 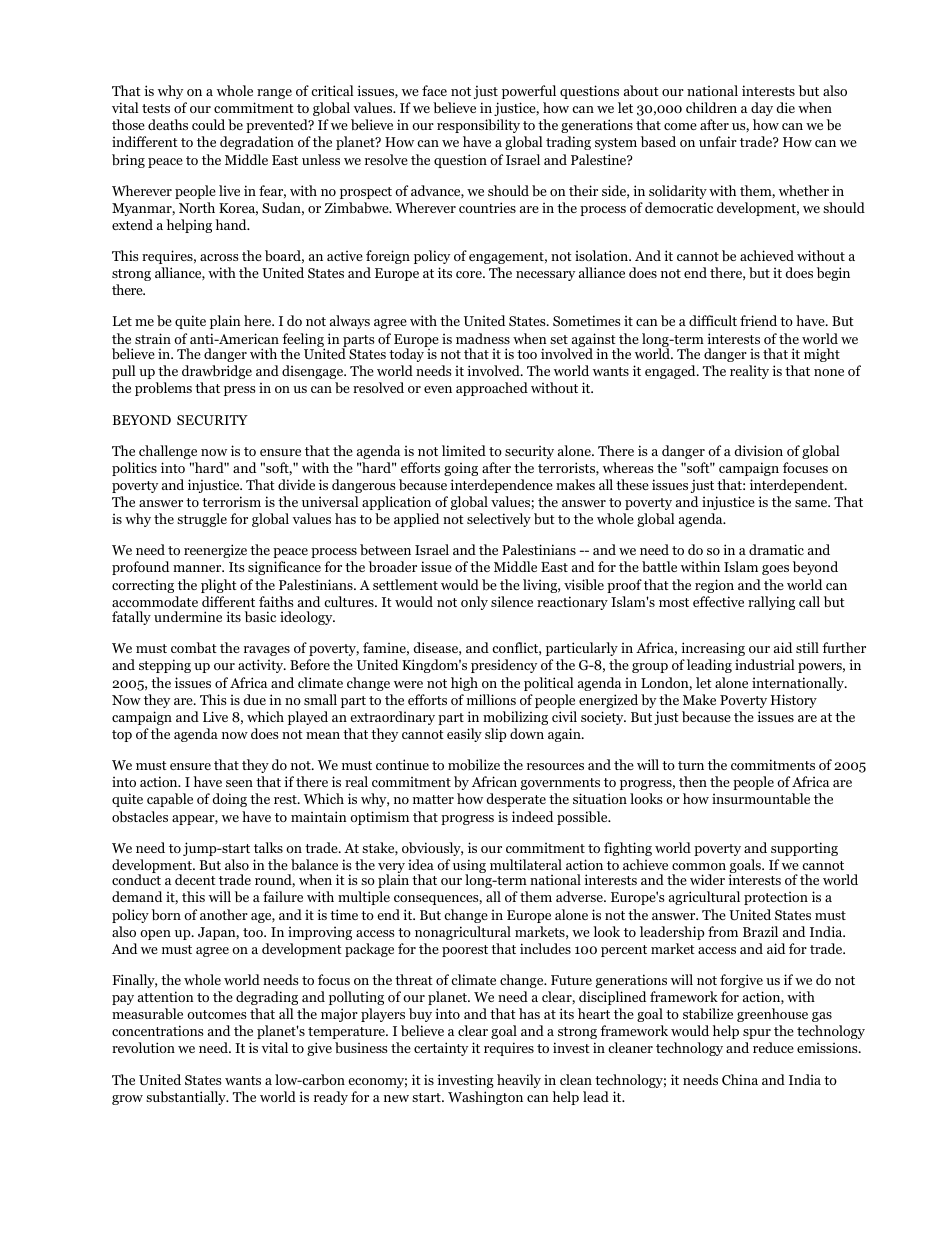 What do you see at coordinates (469, 867) in the screenshot?
I see `using` at bounding box center [469, 867].
